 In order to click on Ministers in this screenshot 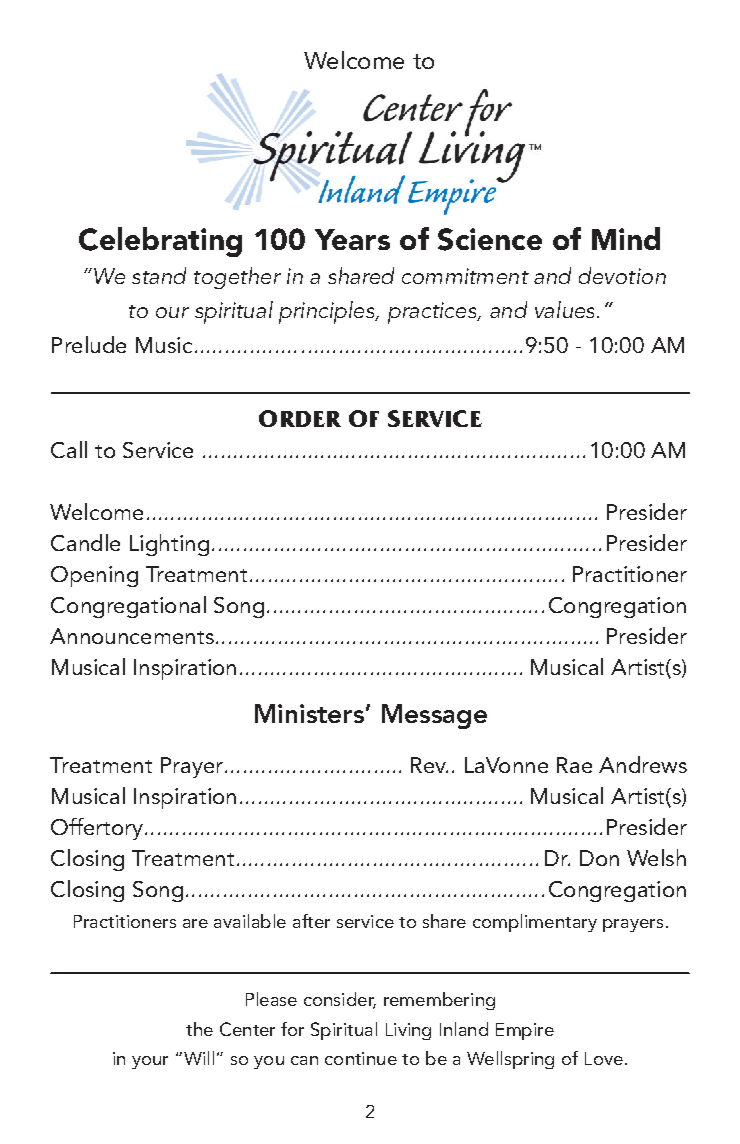, I will do `click(309, 713)`.
